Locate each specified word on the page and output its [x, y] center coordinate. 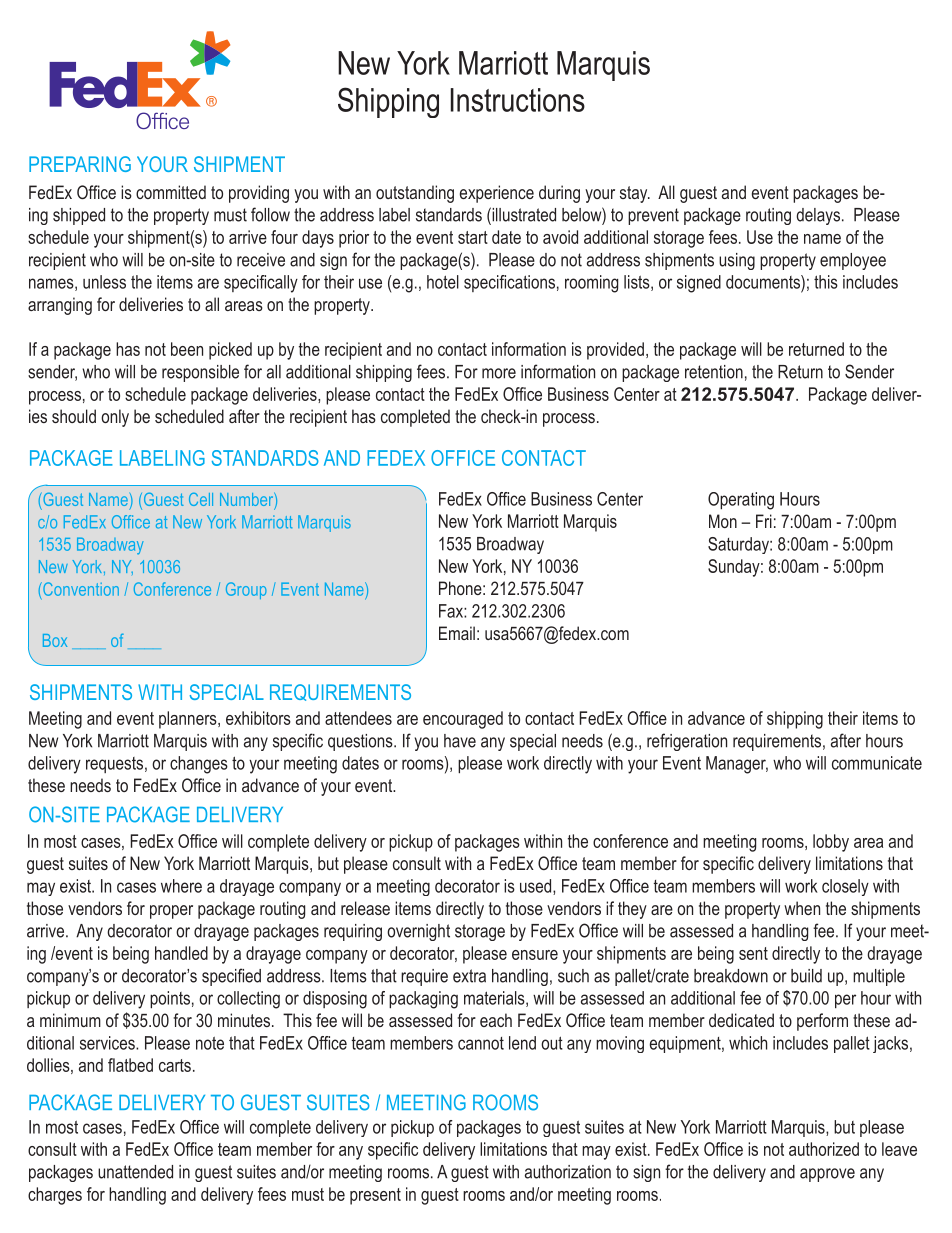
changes [199, 765]
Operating [741, 501]
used [537, 887]
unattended [135, 1172]
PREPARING [80, 164]
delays [818, 216]
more [499, 373]
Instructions [518, 100]
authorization [568, 1172]
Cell [201, 499]
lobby [831, 843]
